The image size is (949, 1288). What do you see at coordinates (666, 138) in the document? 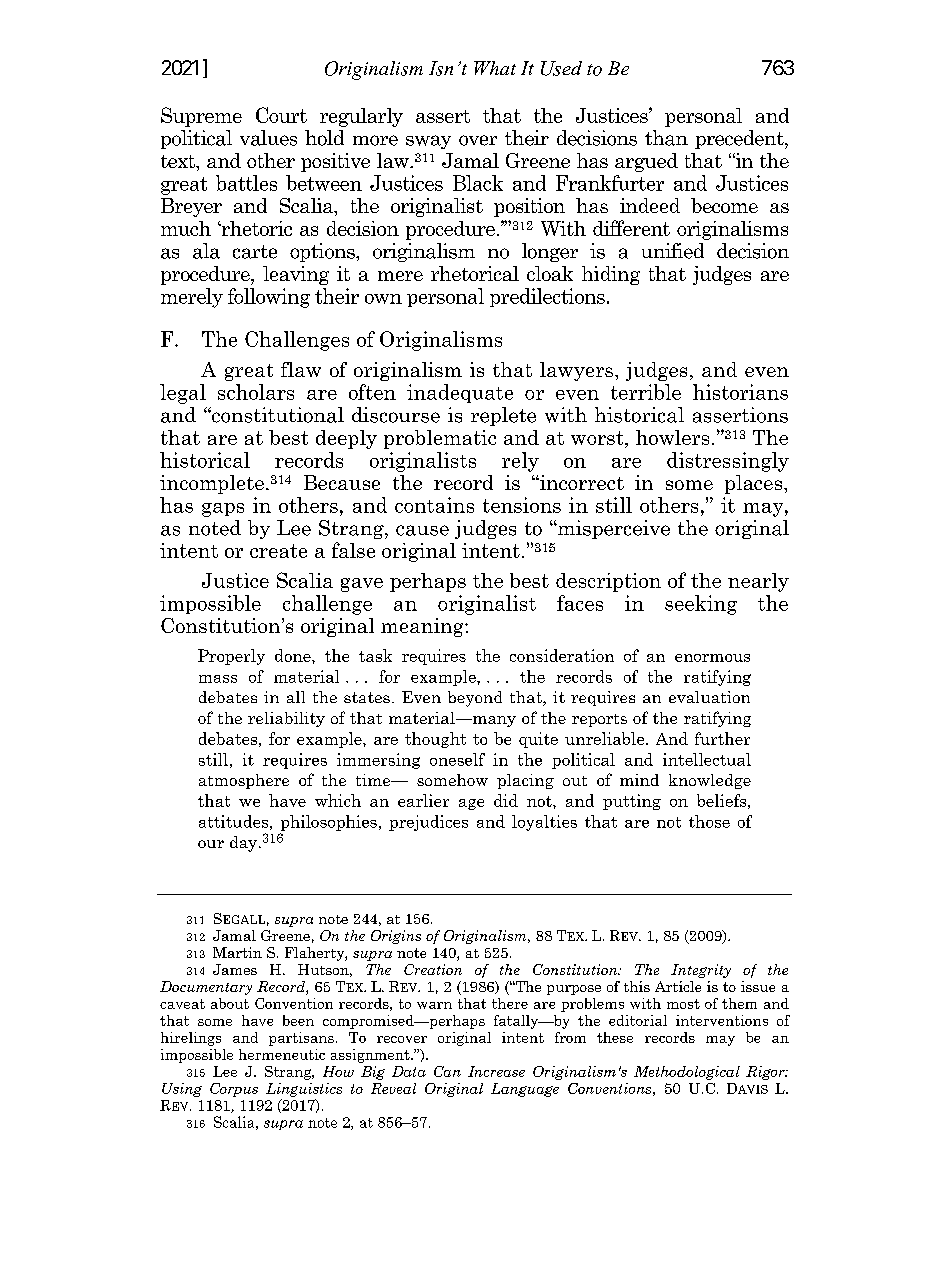
I see `than` at bounding box center [666, 138].
